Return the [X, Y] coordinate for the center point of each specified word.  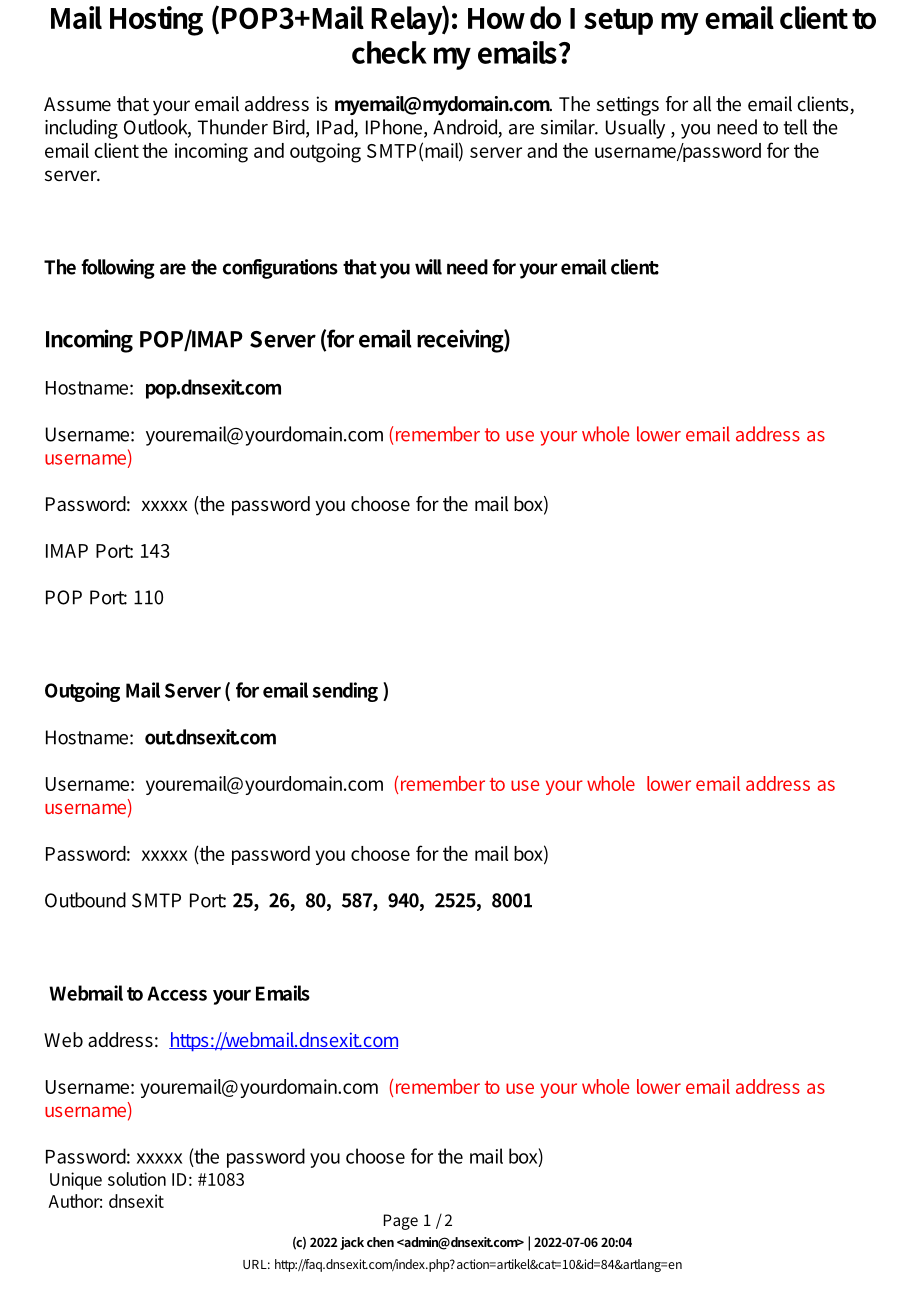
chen [380, 1242]
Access [177, 993]
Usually [635, 129]
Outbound [85, 900]
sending [345, 692]
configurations [280, 269]
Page [401, 1222]
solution [137, 1179]
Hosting [156, 21]
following [118, 269]
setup [618, 22]
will [428, 267]
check [389, 52]
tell [795, 127]
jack [352, 1243]
